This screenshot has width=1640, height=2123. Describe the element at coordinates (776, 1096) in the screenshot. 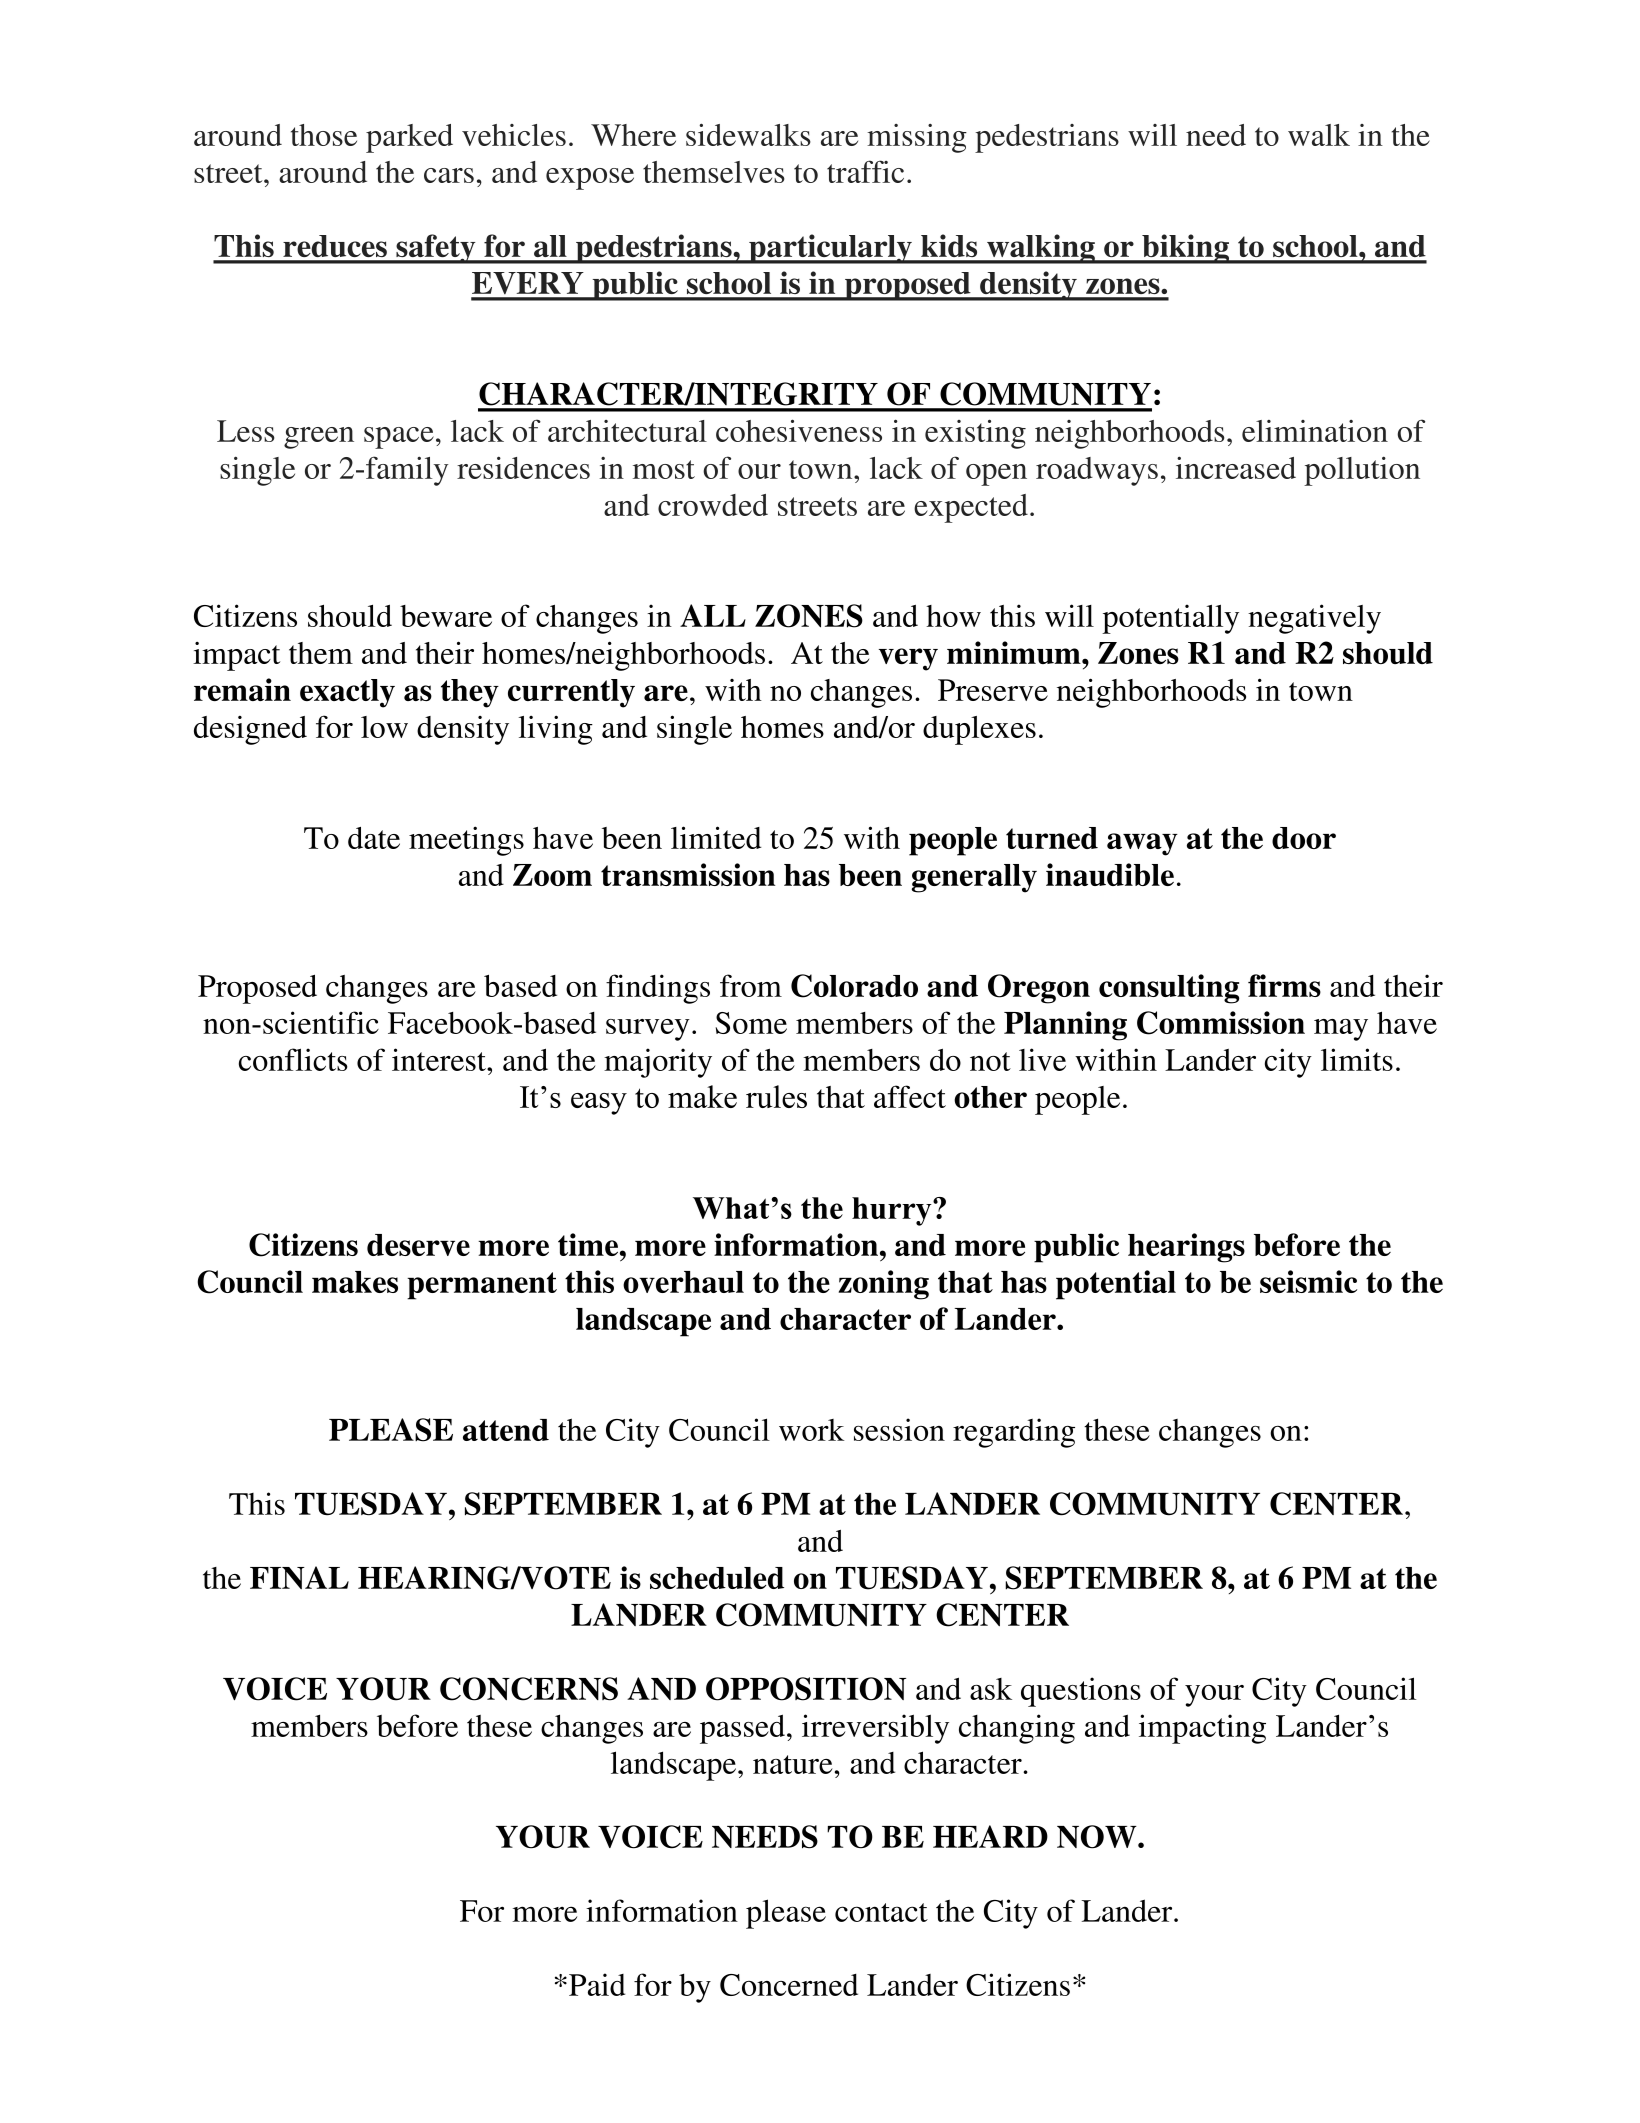

I see `rules` at that location.
